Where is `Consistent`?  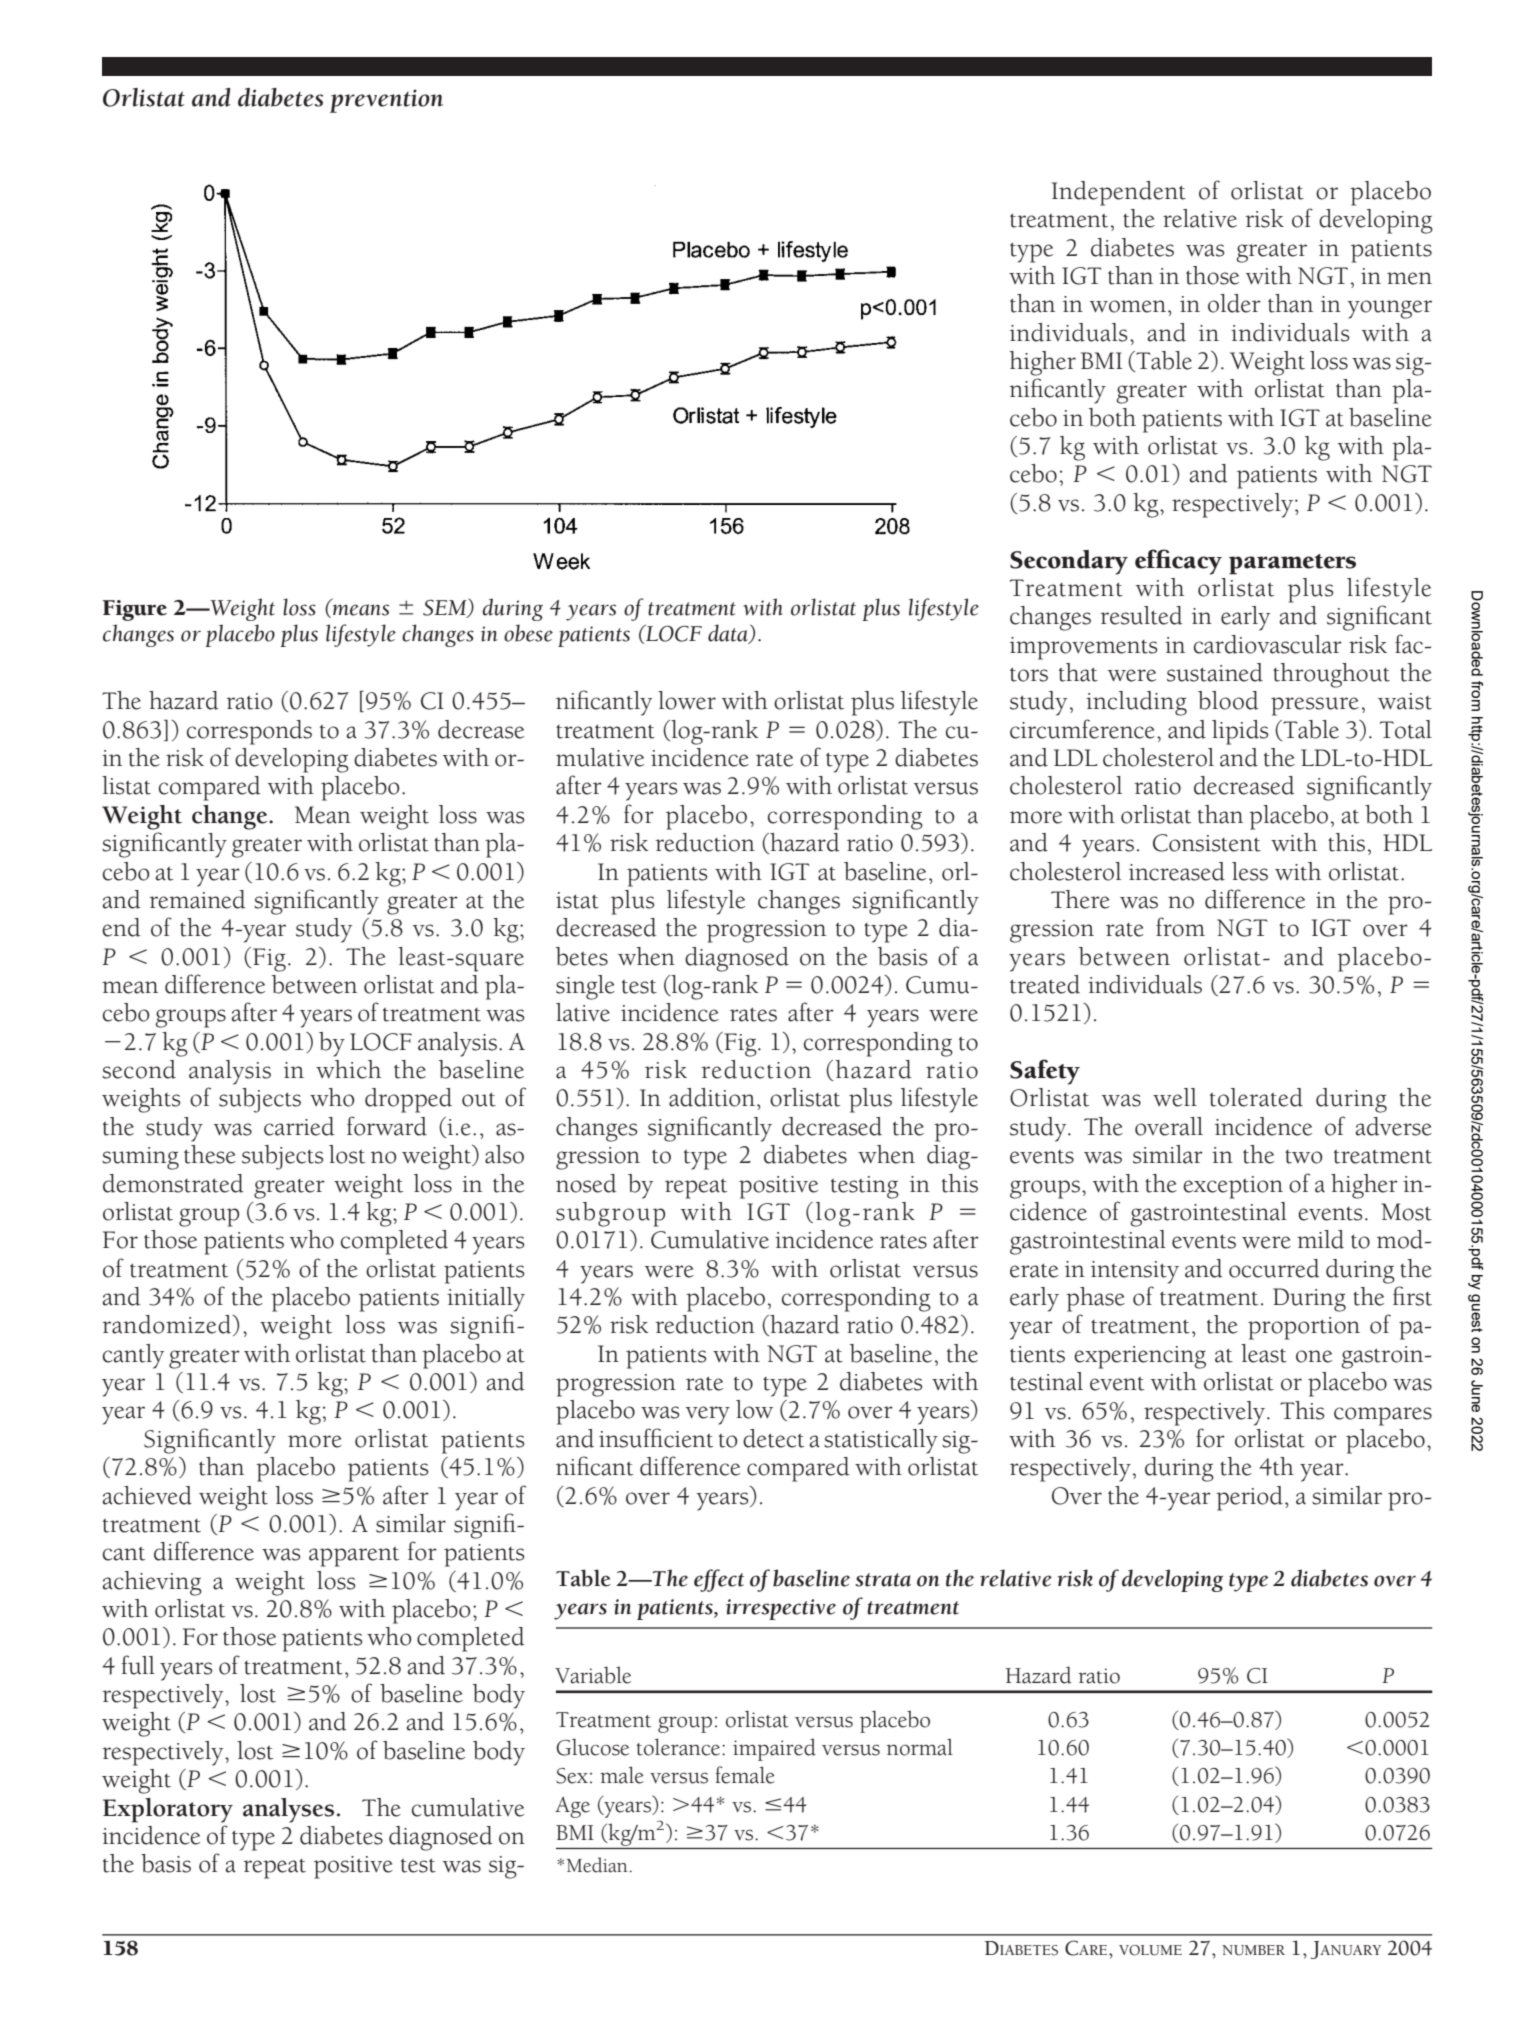 Consistent is located at coordinates (1207, 843).
